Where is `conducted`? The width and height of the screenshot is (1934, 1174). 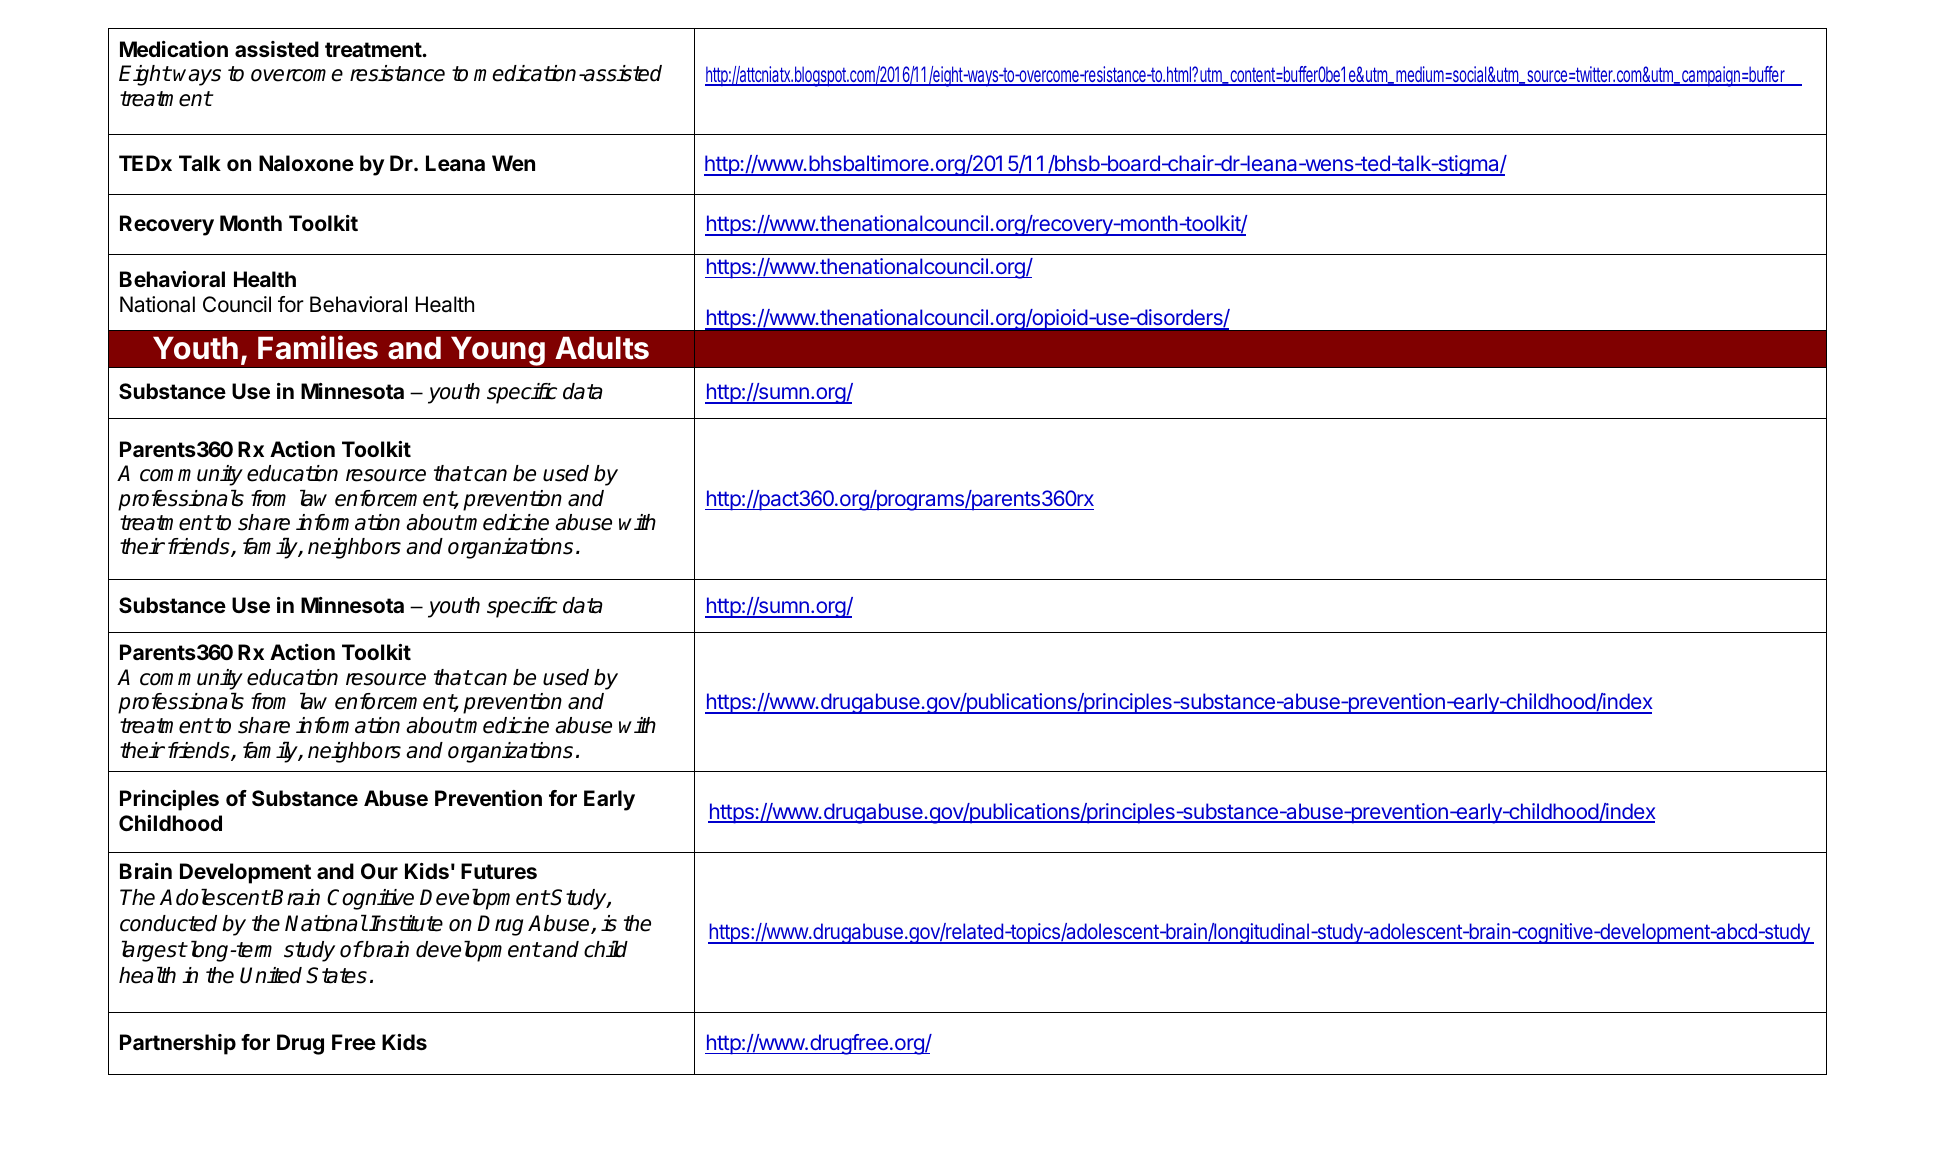
conducted is located at coordinates (168, 923).
